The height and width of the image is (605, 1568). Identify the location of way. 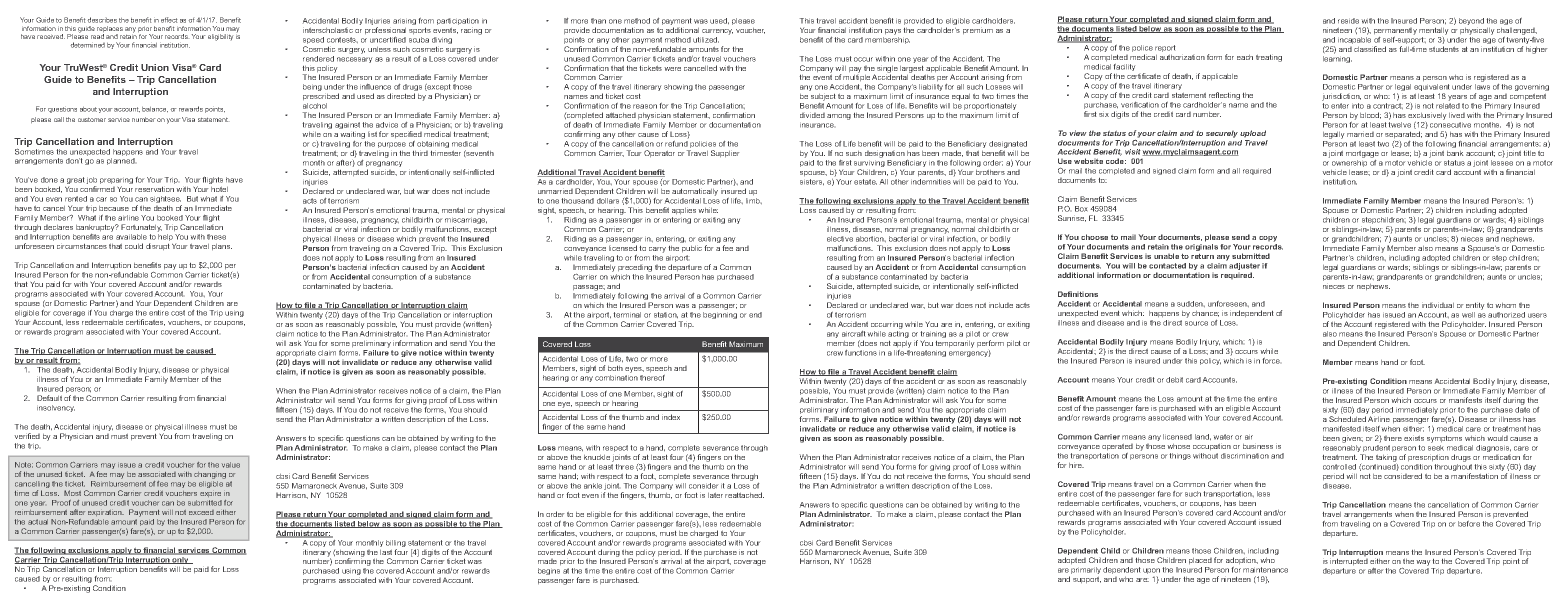
(1424, 564).
